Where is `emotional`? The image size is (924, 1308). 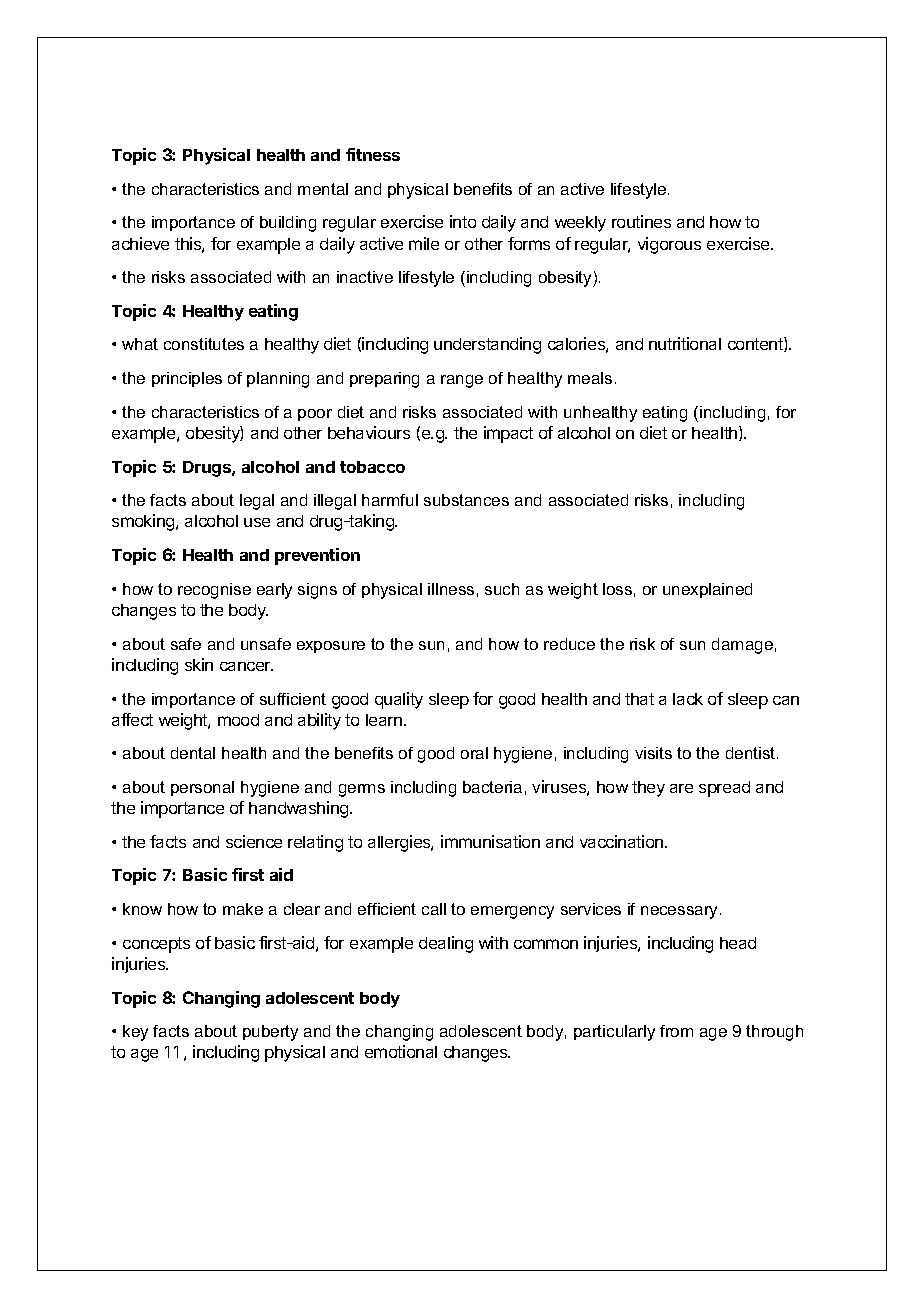
emotional is located at coordinates (401, 1051).
